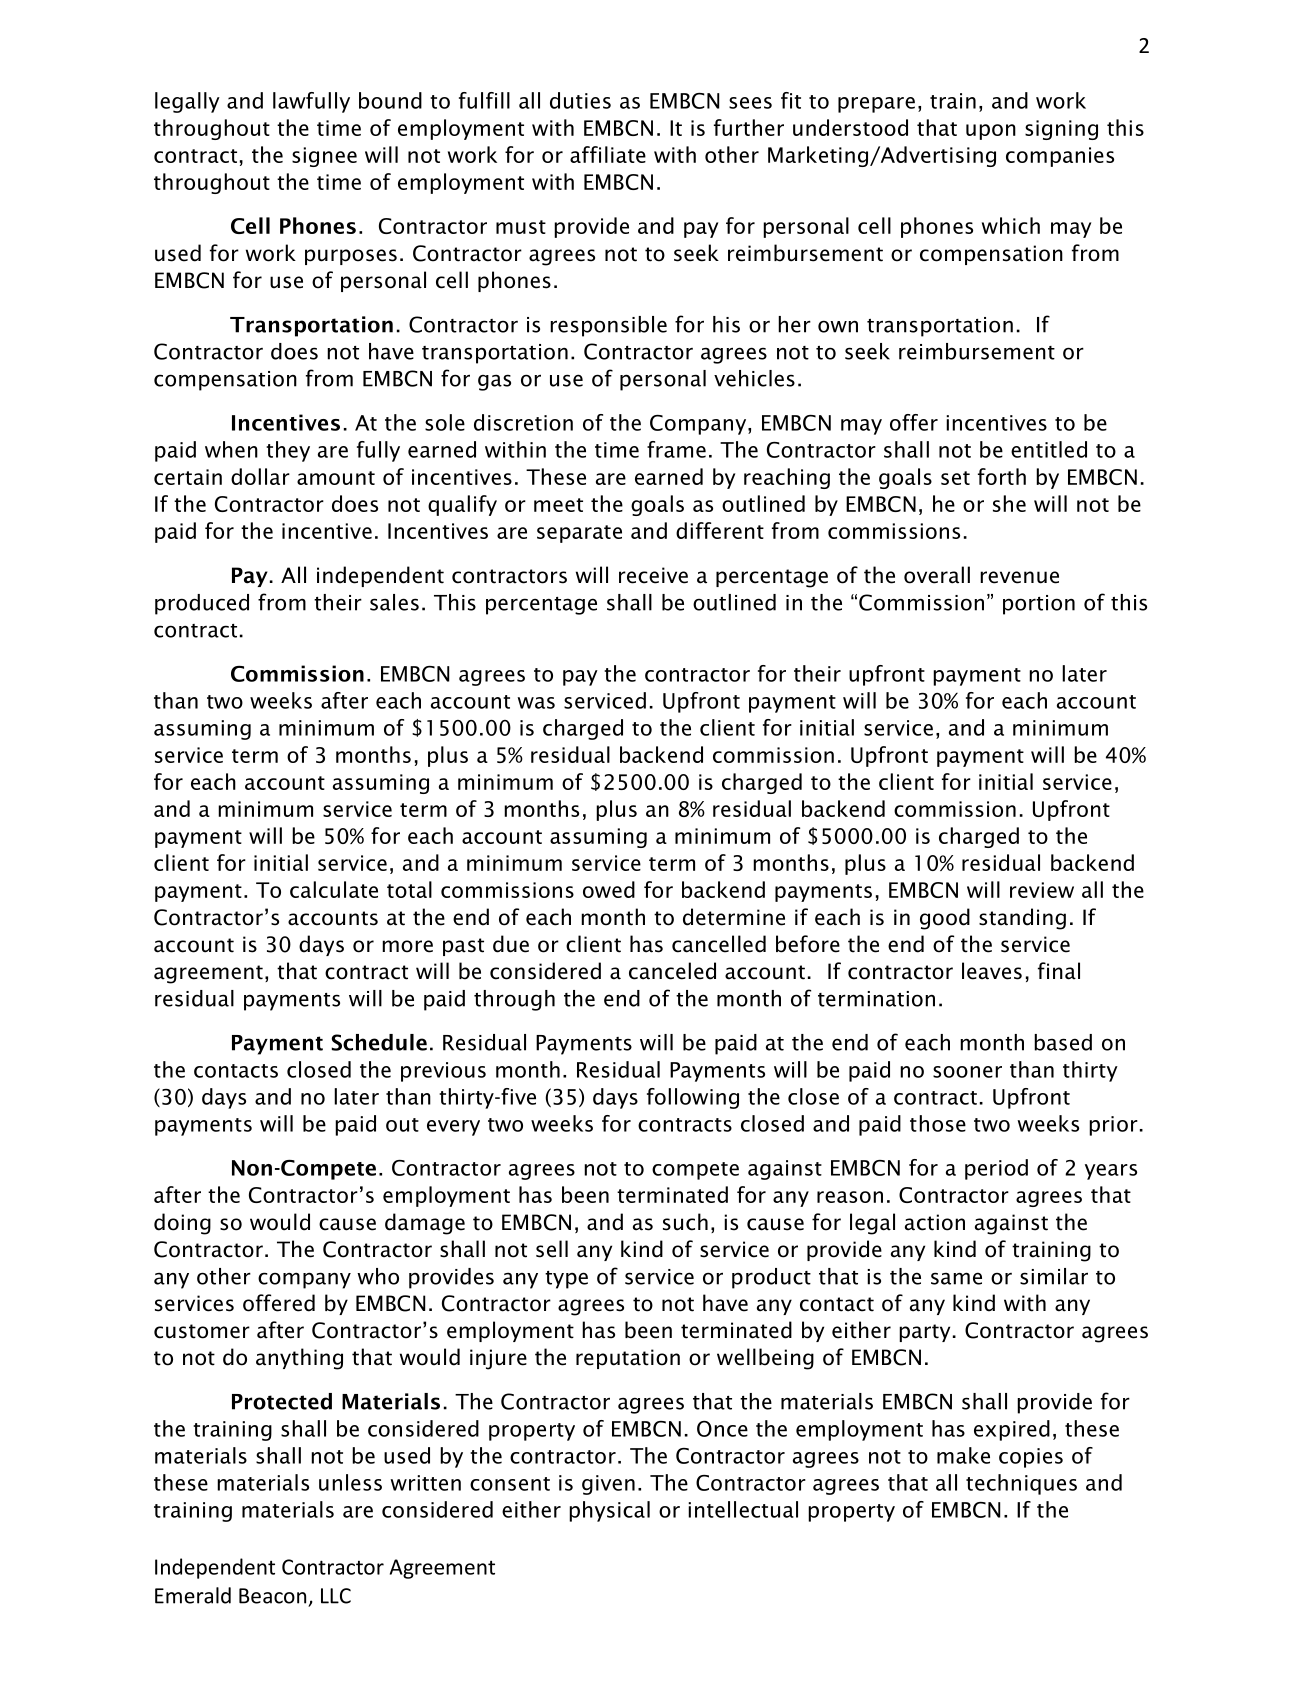 The height and width of the page is (1686, 1303). What do you see at coordinates (1042, 890) in the page?
I see `review` at bounding box center [1042, 890].
